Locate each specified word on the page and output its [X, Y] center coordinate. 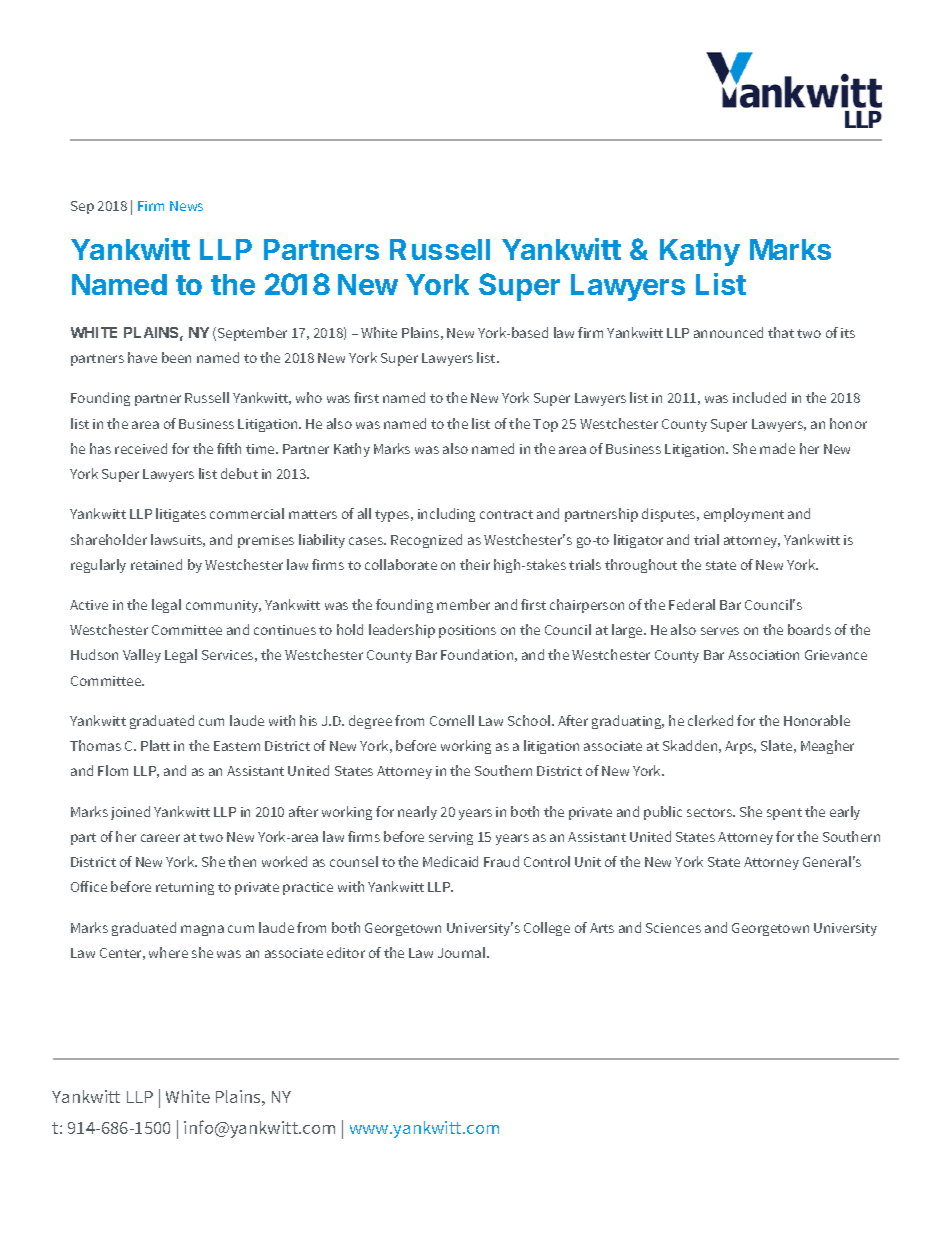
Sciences [673, 928]
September [252, 334]
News [186, 206]
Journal [463, 952]
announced [728, 332]
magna [202, 930]
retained [156, 564]
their [475, 564]
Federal [692, 604]
